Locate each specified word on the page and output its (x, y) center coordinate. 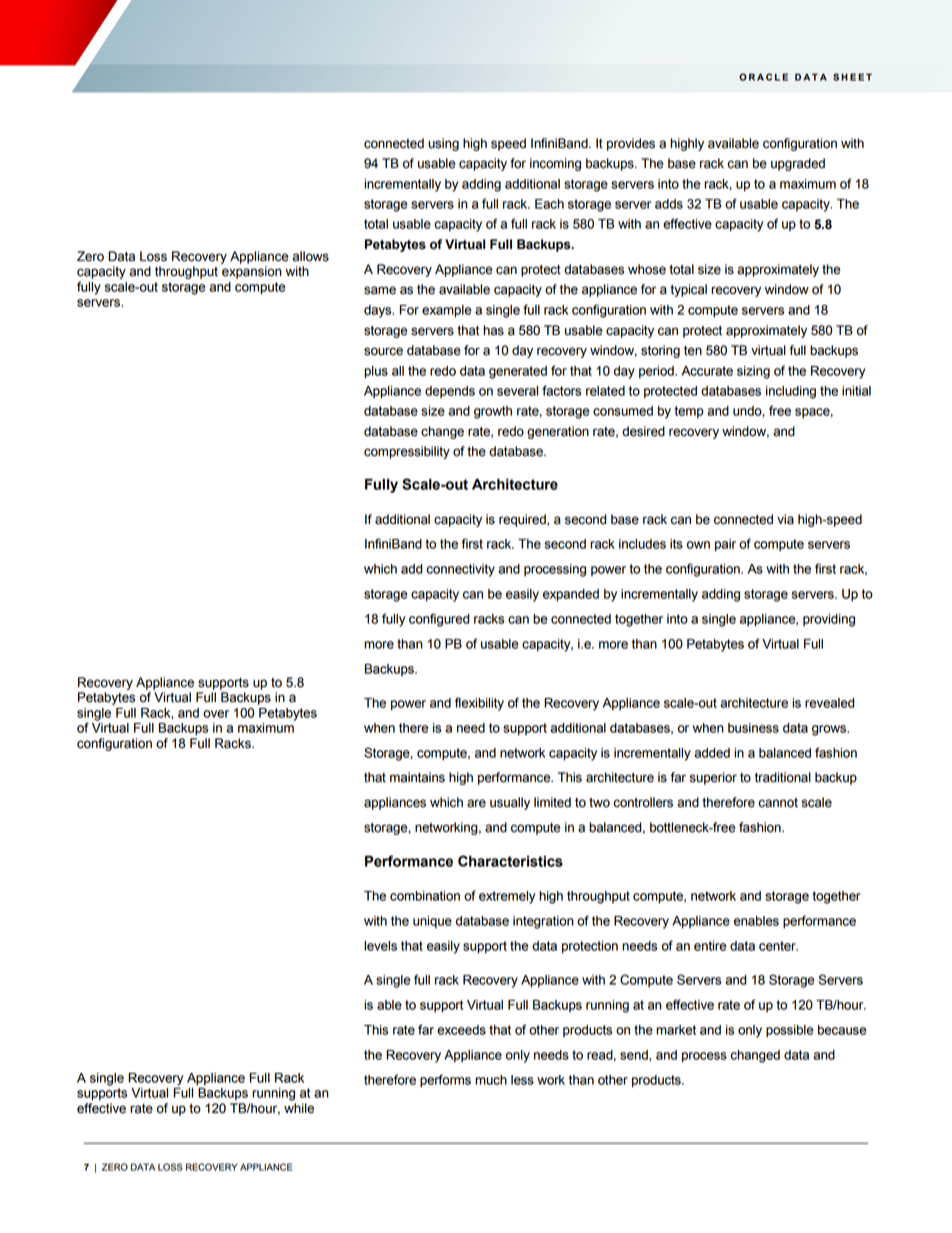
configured (439, 620)
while (299, 1108)
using (443, 144)
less (522, 1080)
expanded (571, 595)
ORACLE (763, 77)
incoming (555, 164)
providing (829, 620)
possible (790, 1031)
